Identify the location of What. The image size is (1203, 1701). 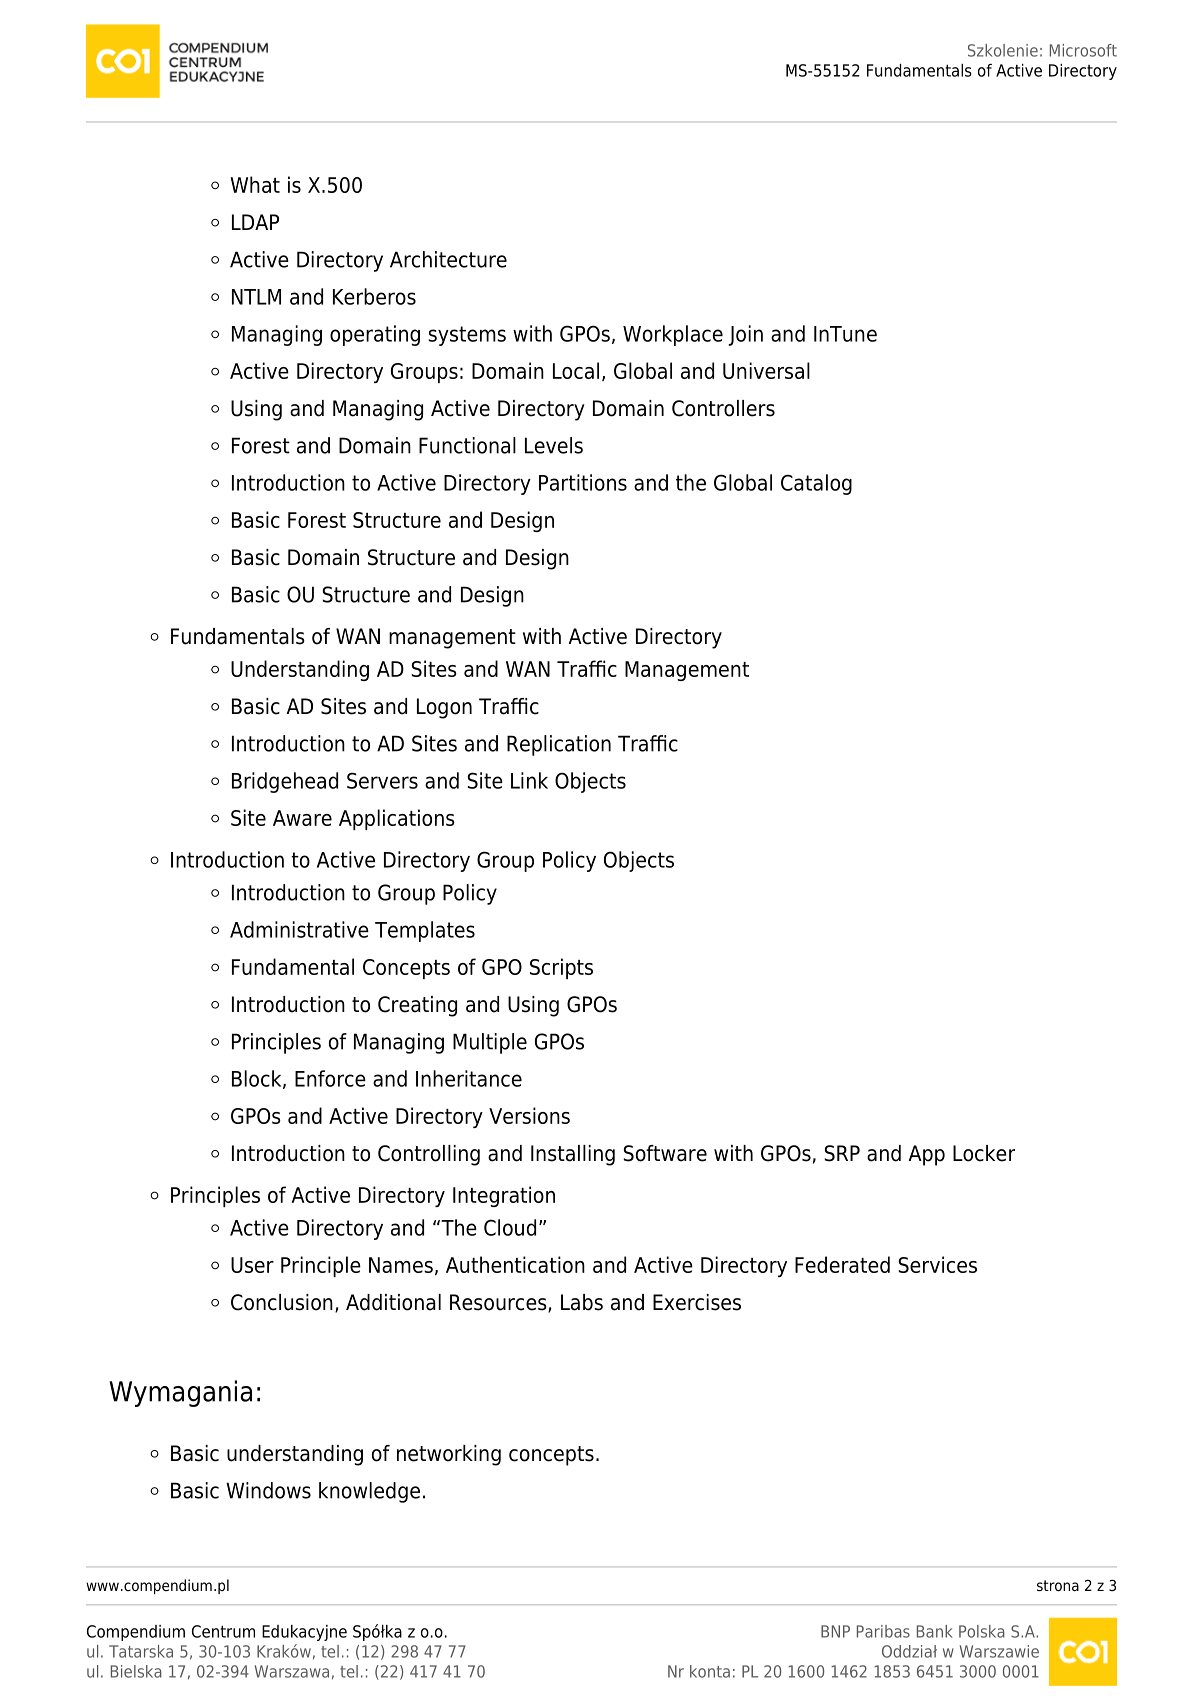
(255, 184).
